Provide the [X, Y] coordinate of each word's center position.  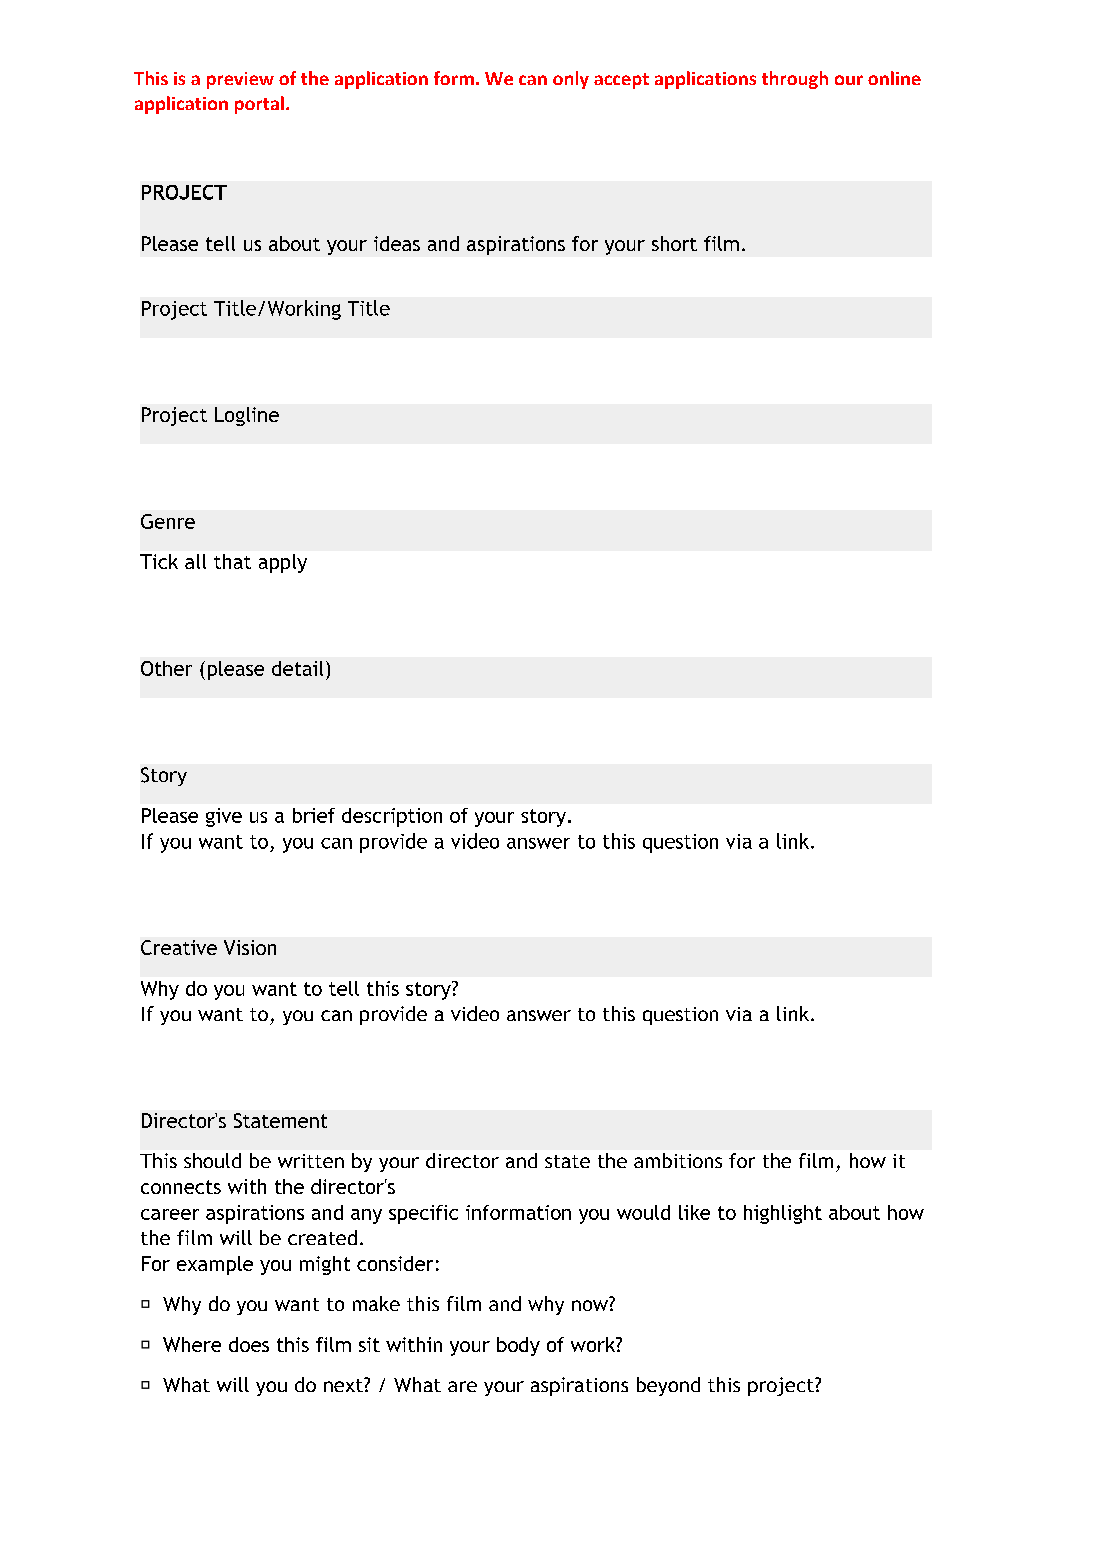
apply [283, 563]
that [232, 561]
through [795, 80]
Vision [250, 947]
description [392, 817]
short [674, 243]
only [571, 80]
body [518, 1346]
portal [259, 105]
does [249, 1344]
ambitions [678, 1160]
